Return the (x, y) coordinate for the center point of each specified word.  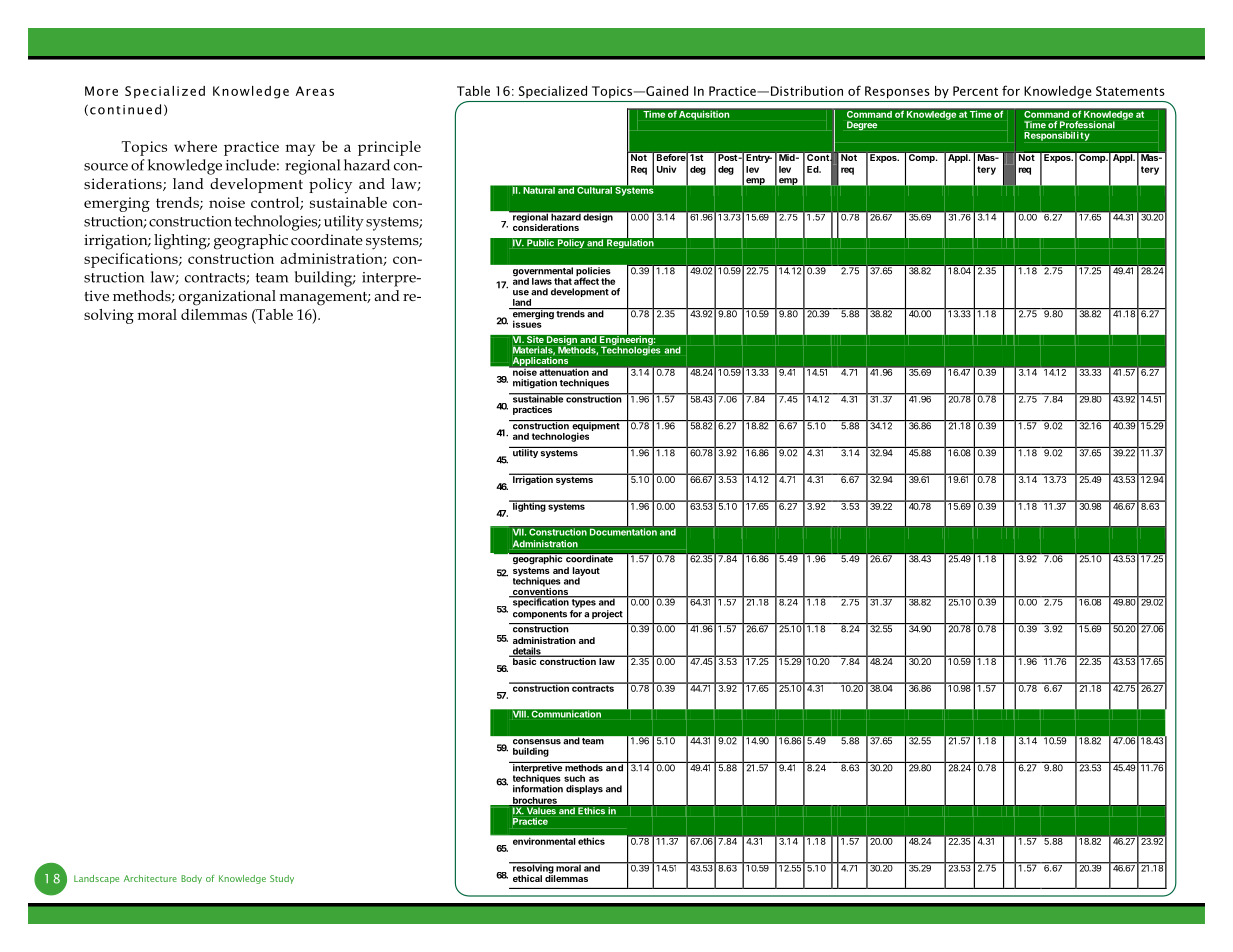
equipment (596, 427)
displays (584, 789)
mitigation (535, 384)
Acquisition (704, 115)
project (607, 614)
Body (191, 879)
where (195, 146)
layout (586, 572)
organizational (227, 298)
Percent (975, 91)
